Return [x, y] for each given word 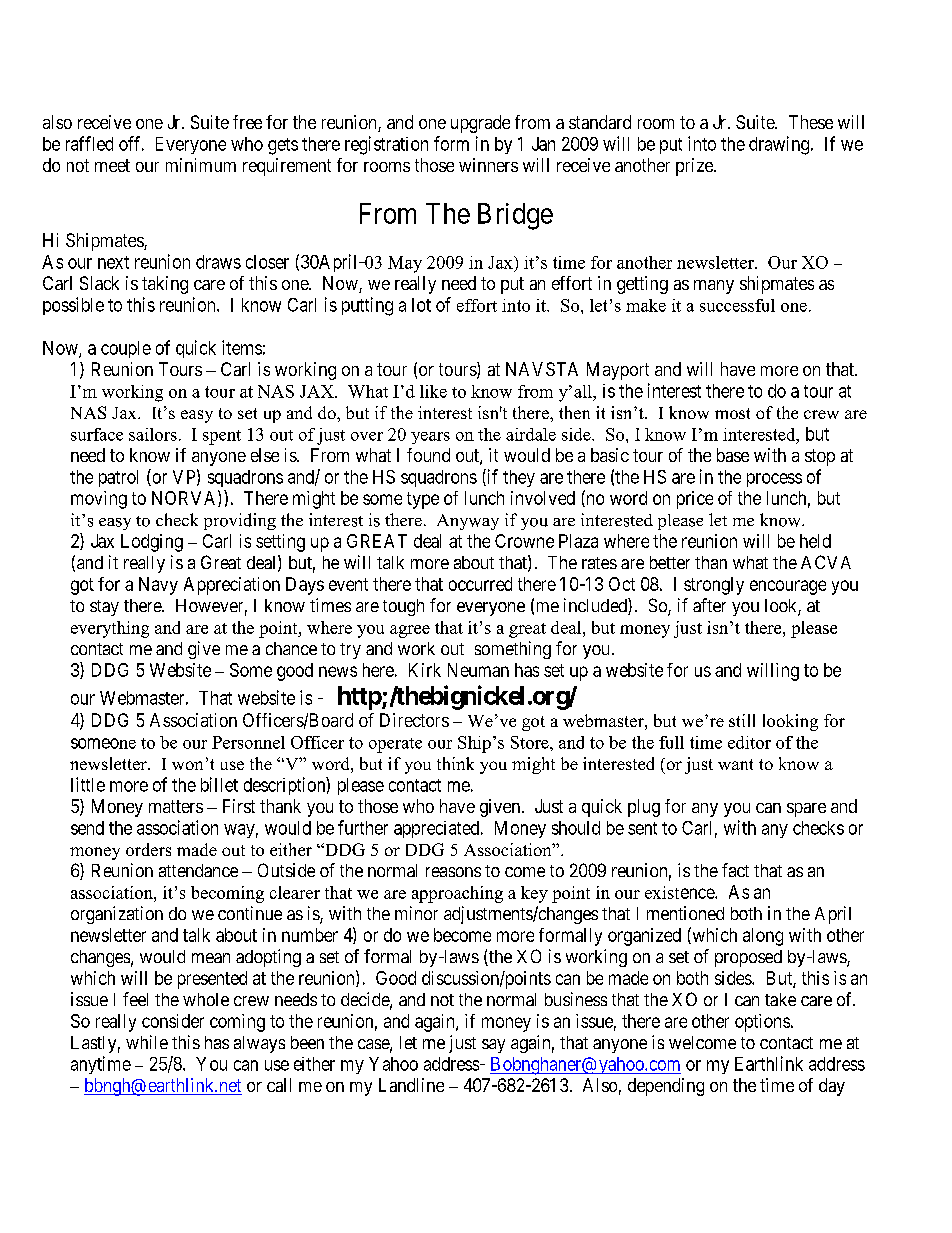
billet [219, 784]
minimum [201, 165]
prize [695, 167]
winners [488, 165]
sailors [153, 434]
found [428, 455]
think [455, 763]
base [733, 455]
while [147, 1042]
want [735, 764]
